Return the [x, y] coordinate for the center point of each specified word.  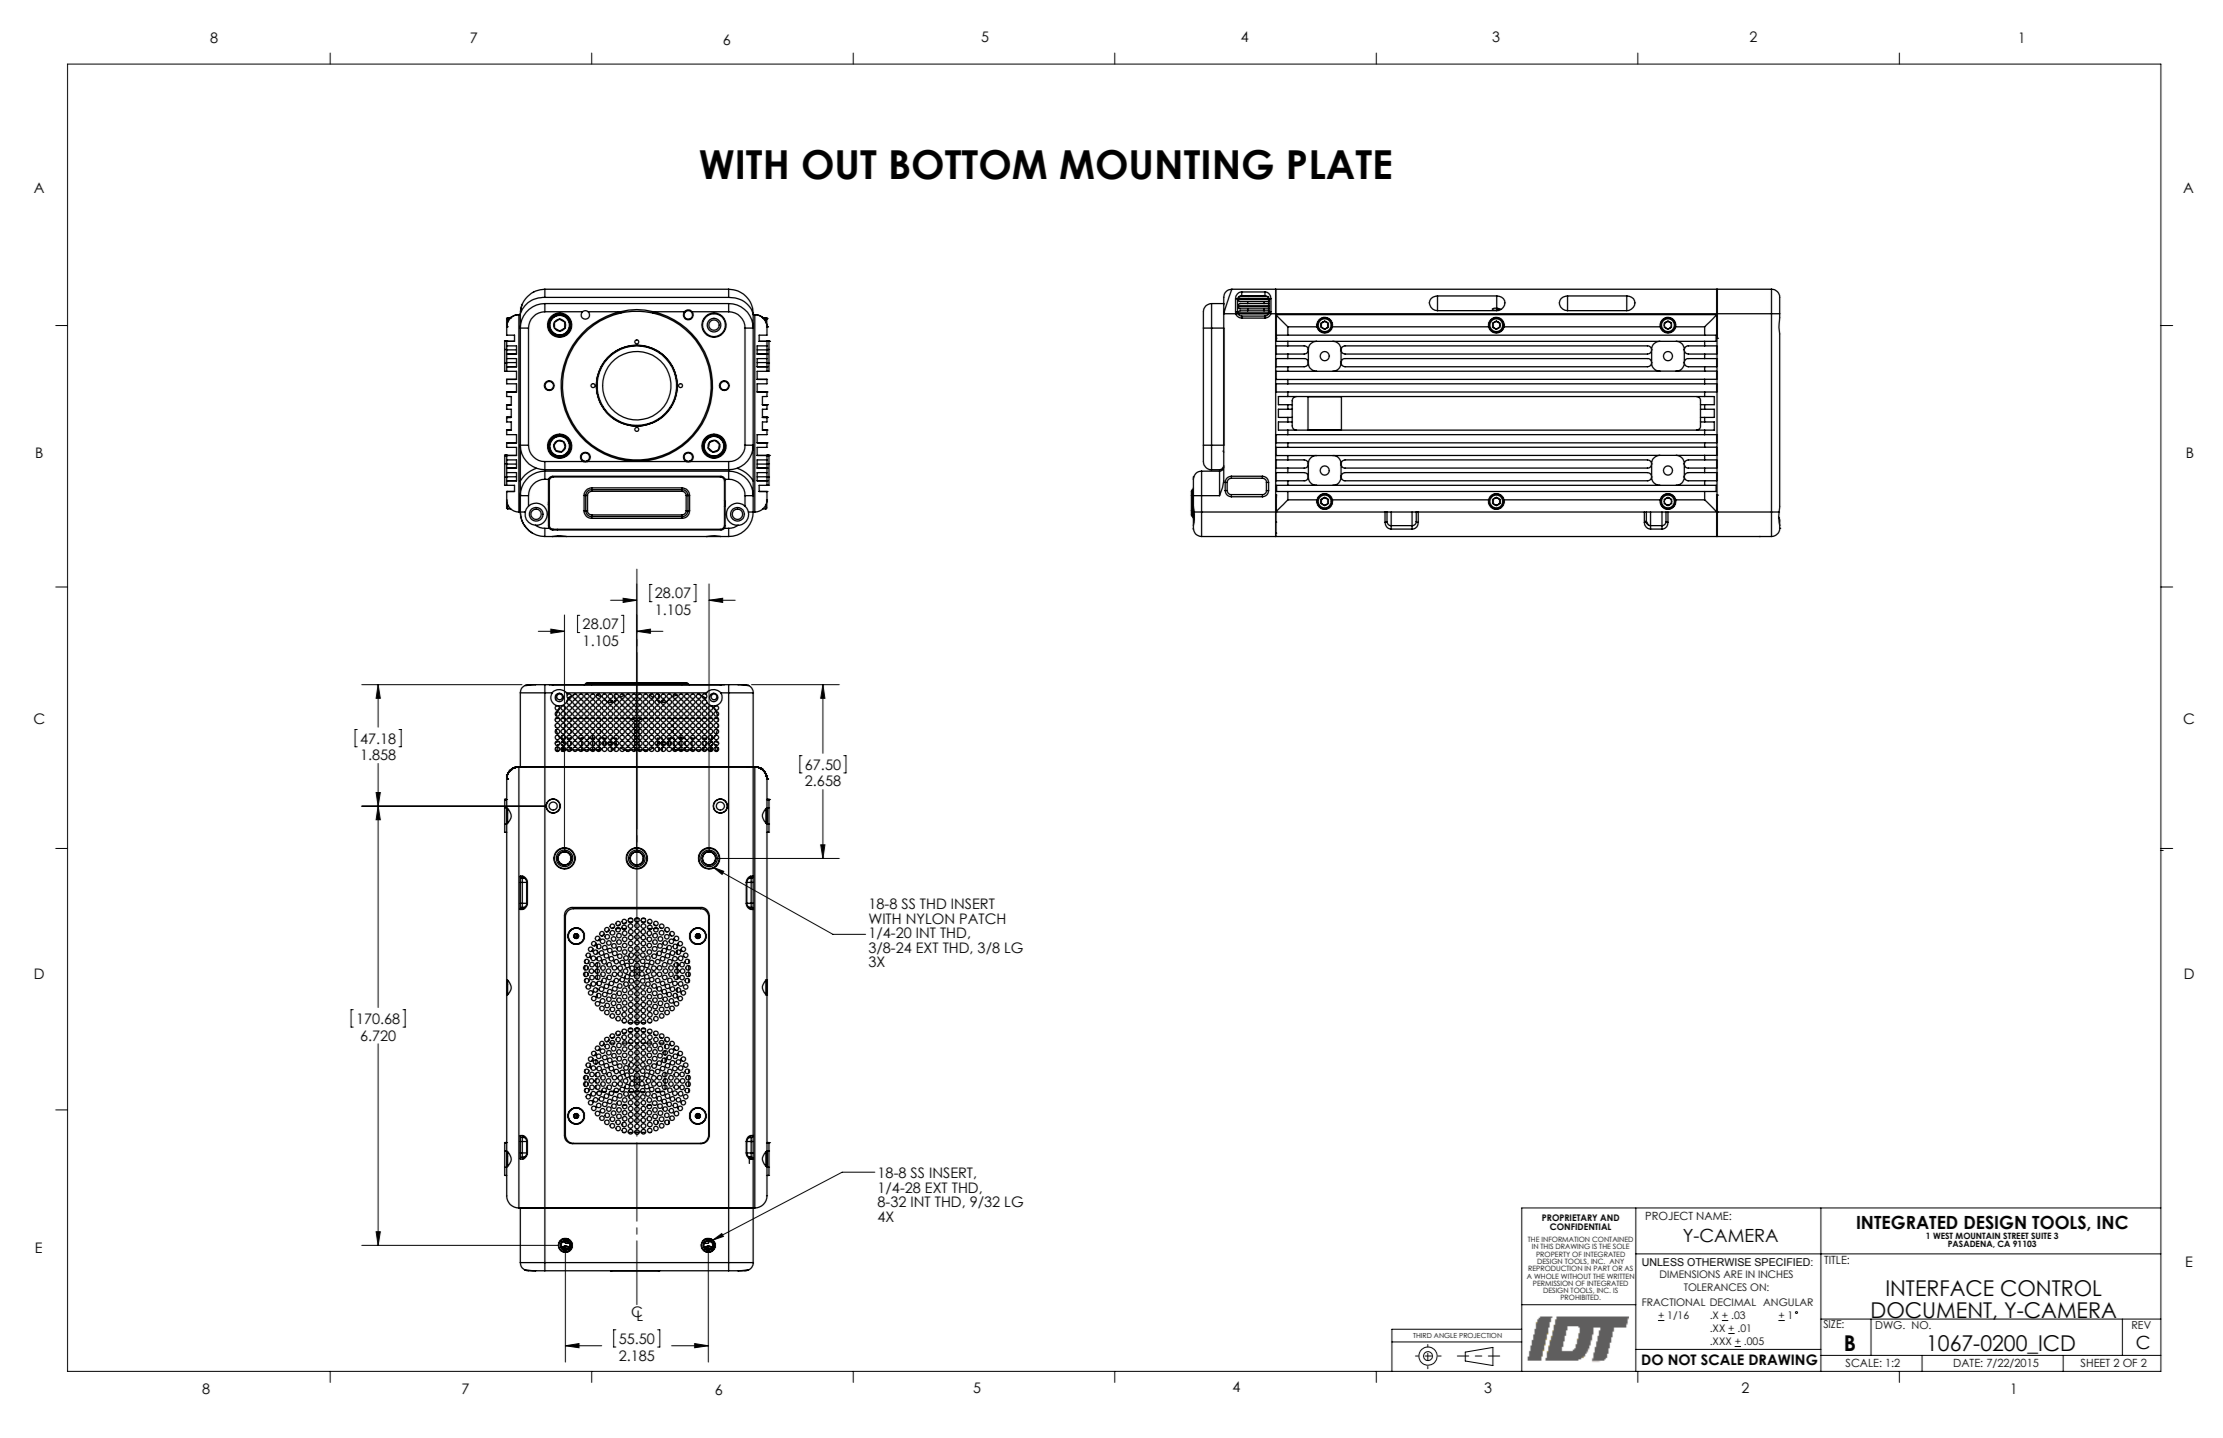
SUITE [2040, 1237]
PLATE [1339, 164]
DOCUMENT [1932, 1311]
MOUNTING [1166, 164]
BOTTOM [969, 164]
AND [1610, 1217]
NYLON [930, 919]
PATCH [982, 919]
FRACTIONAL [1674, 1302]
